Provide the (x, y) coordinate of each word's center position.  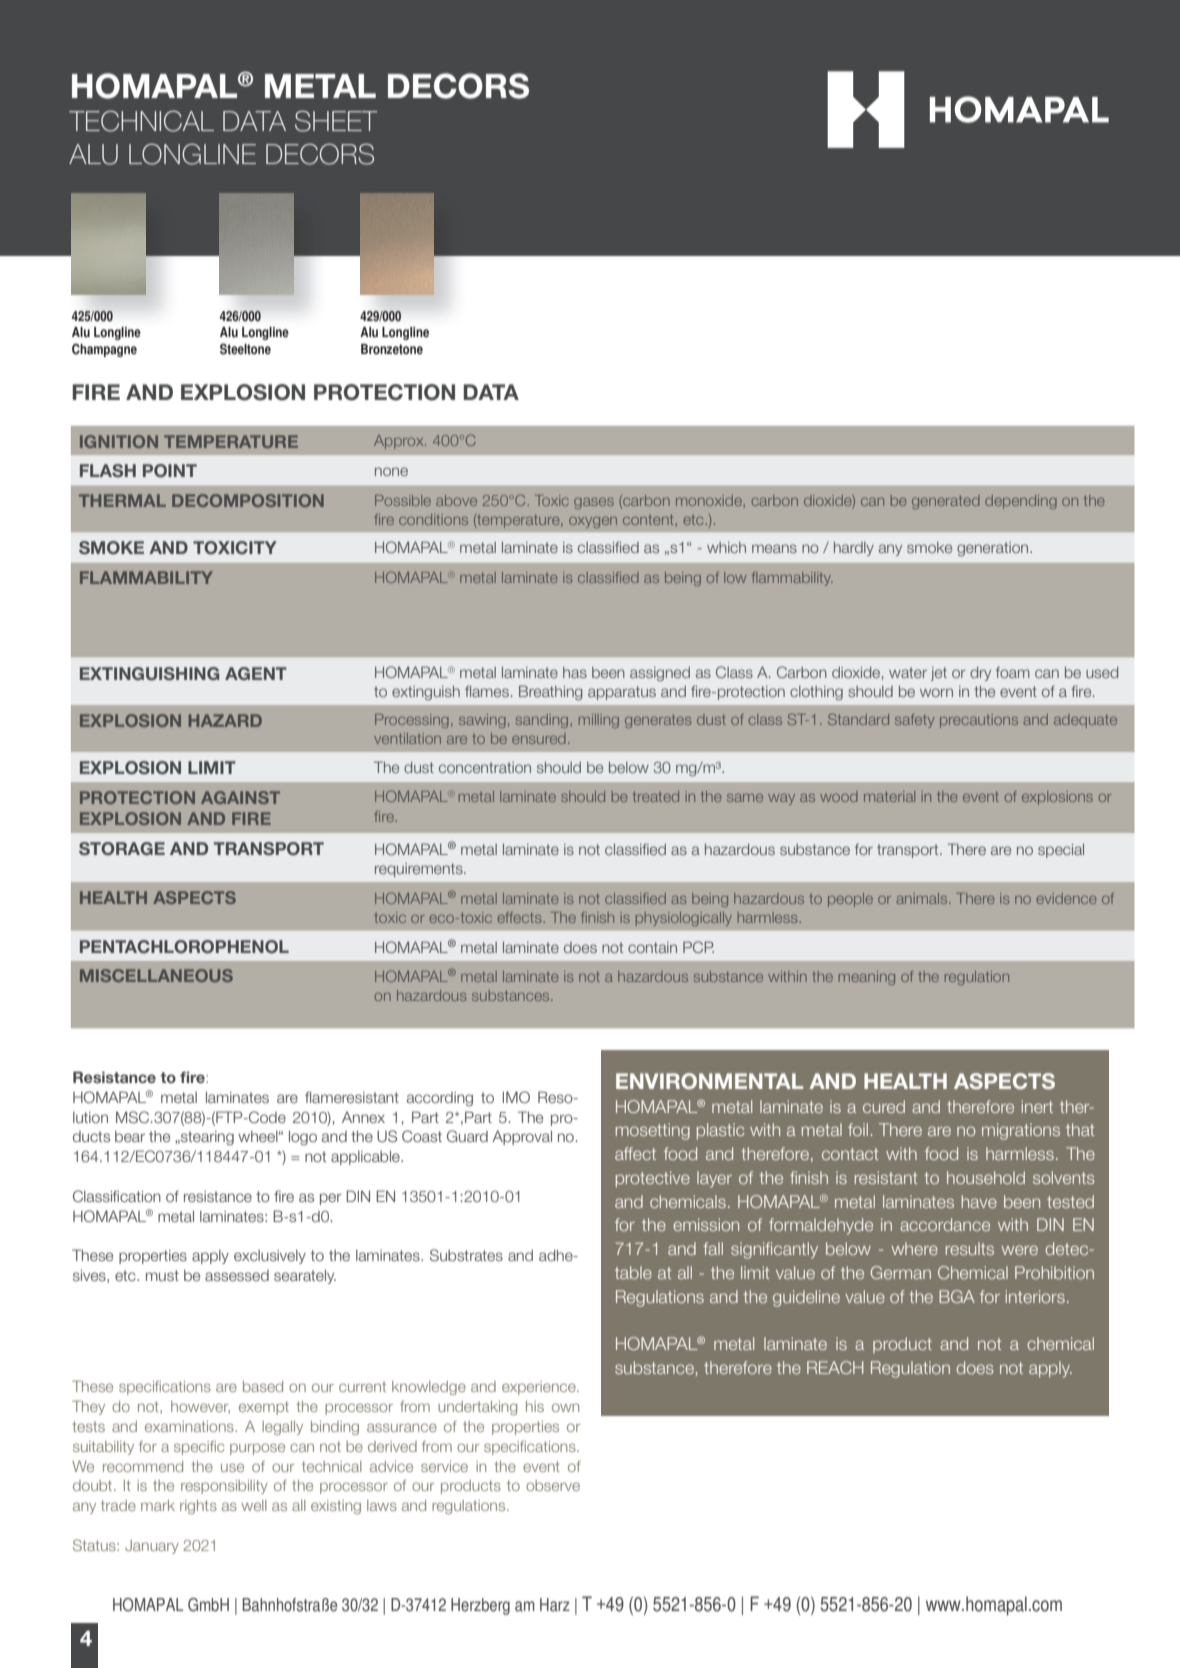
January (152, 1547)
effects (520, 917)
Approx (400, 442)
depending (1021, 502)
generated (946, 502)
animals (923, 898)
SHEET (336, 121)
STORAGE (122, 849)
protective (653, 1179)
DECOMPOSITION (248, 500)
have (979, 1201)
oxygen (593, 522)
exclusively (270, 1257)
